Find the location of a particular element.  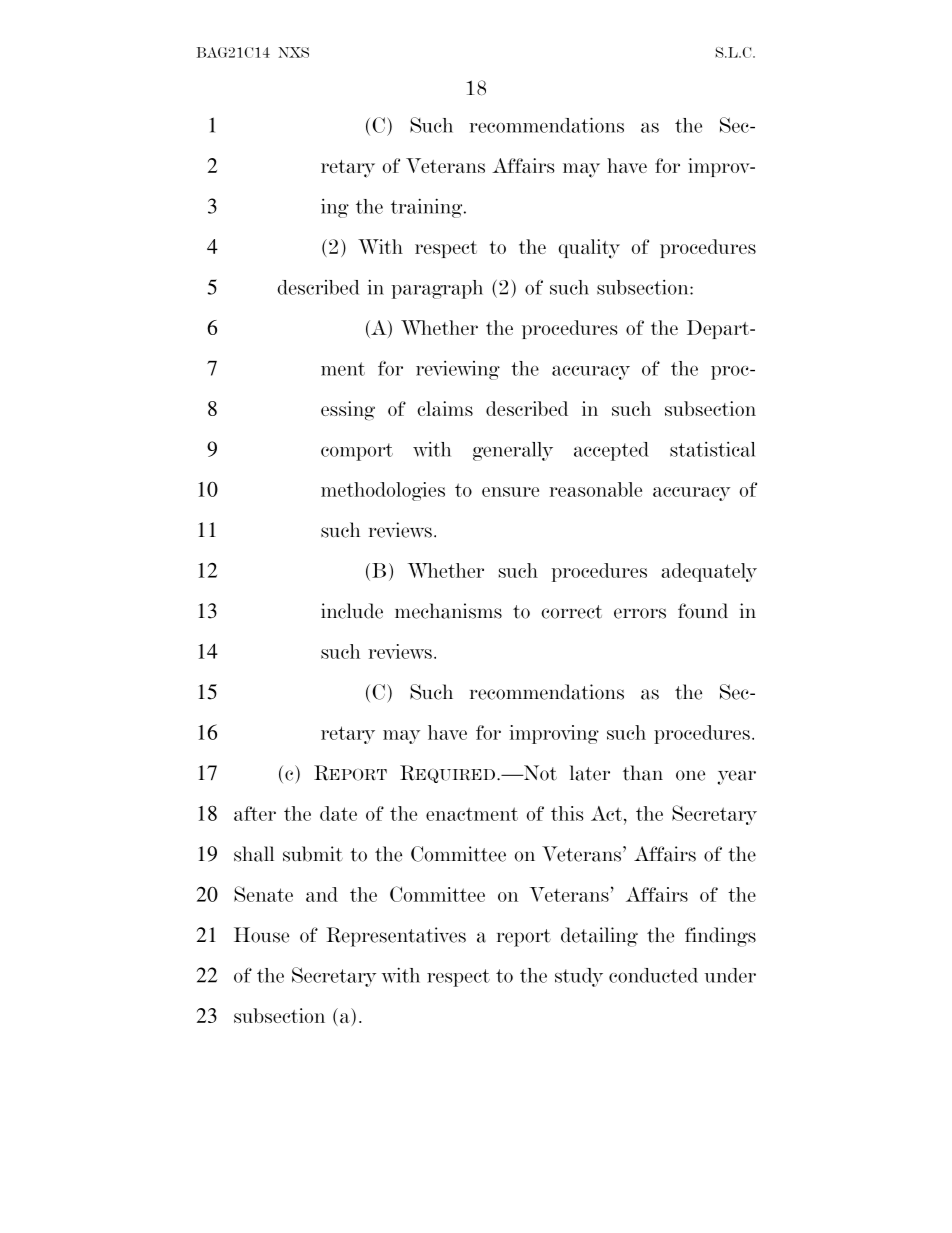

House is located at coordinates (261, 935).
